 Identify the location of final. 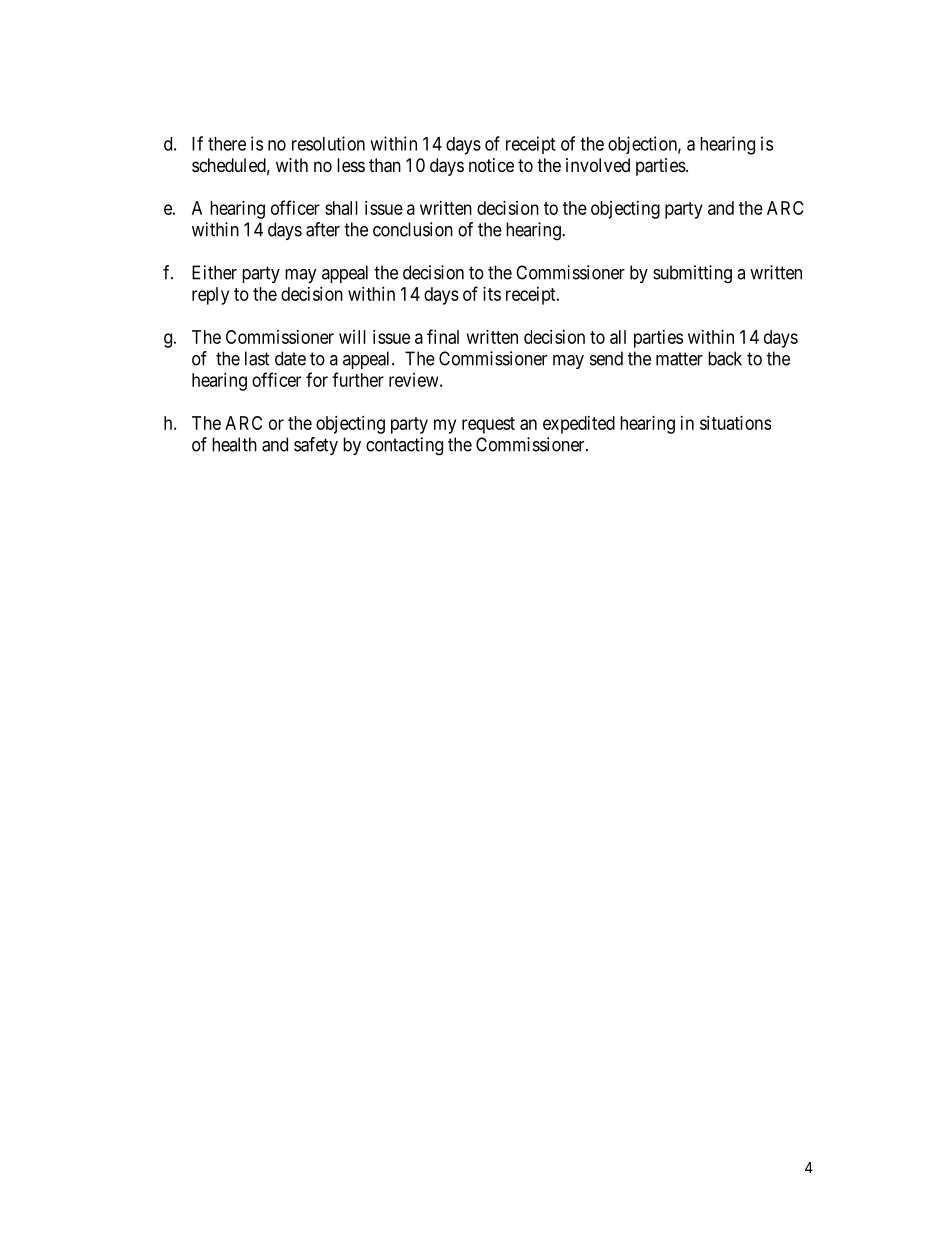
(443, 336).
